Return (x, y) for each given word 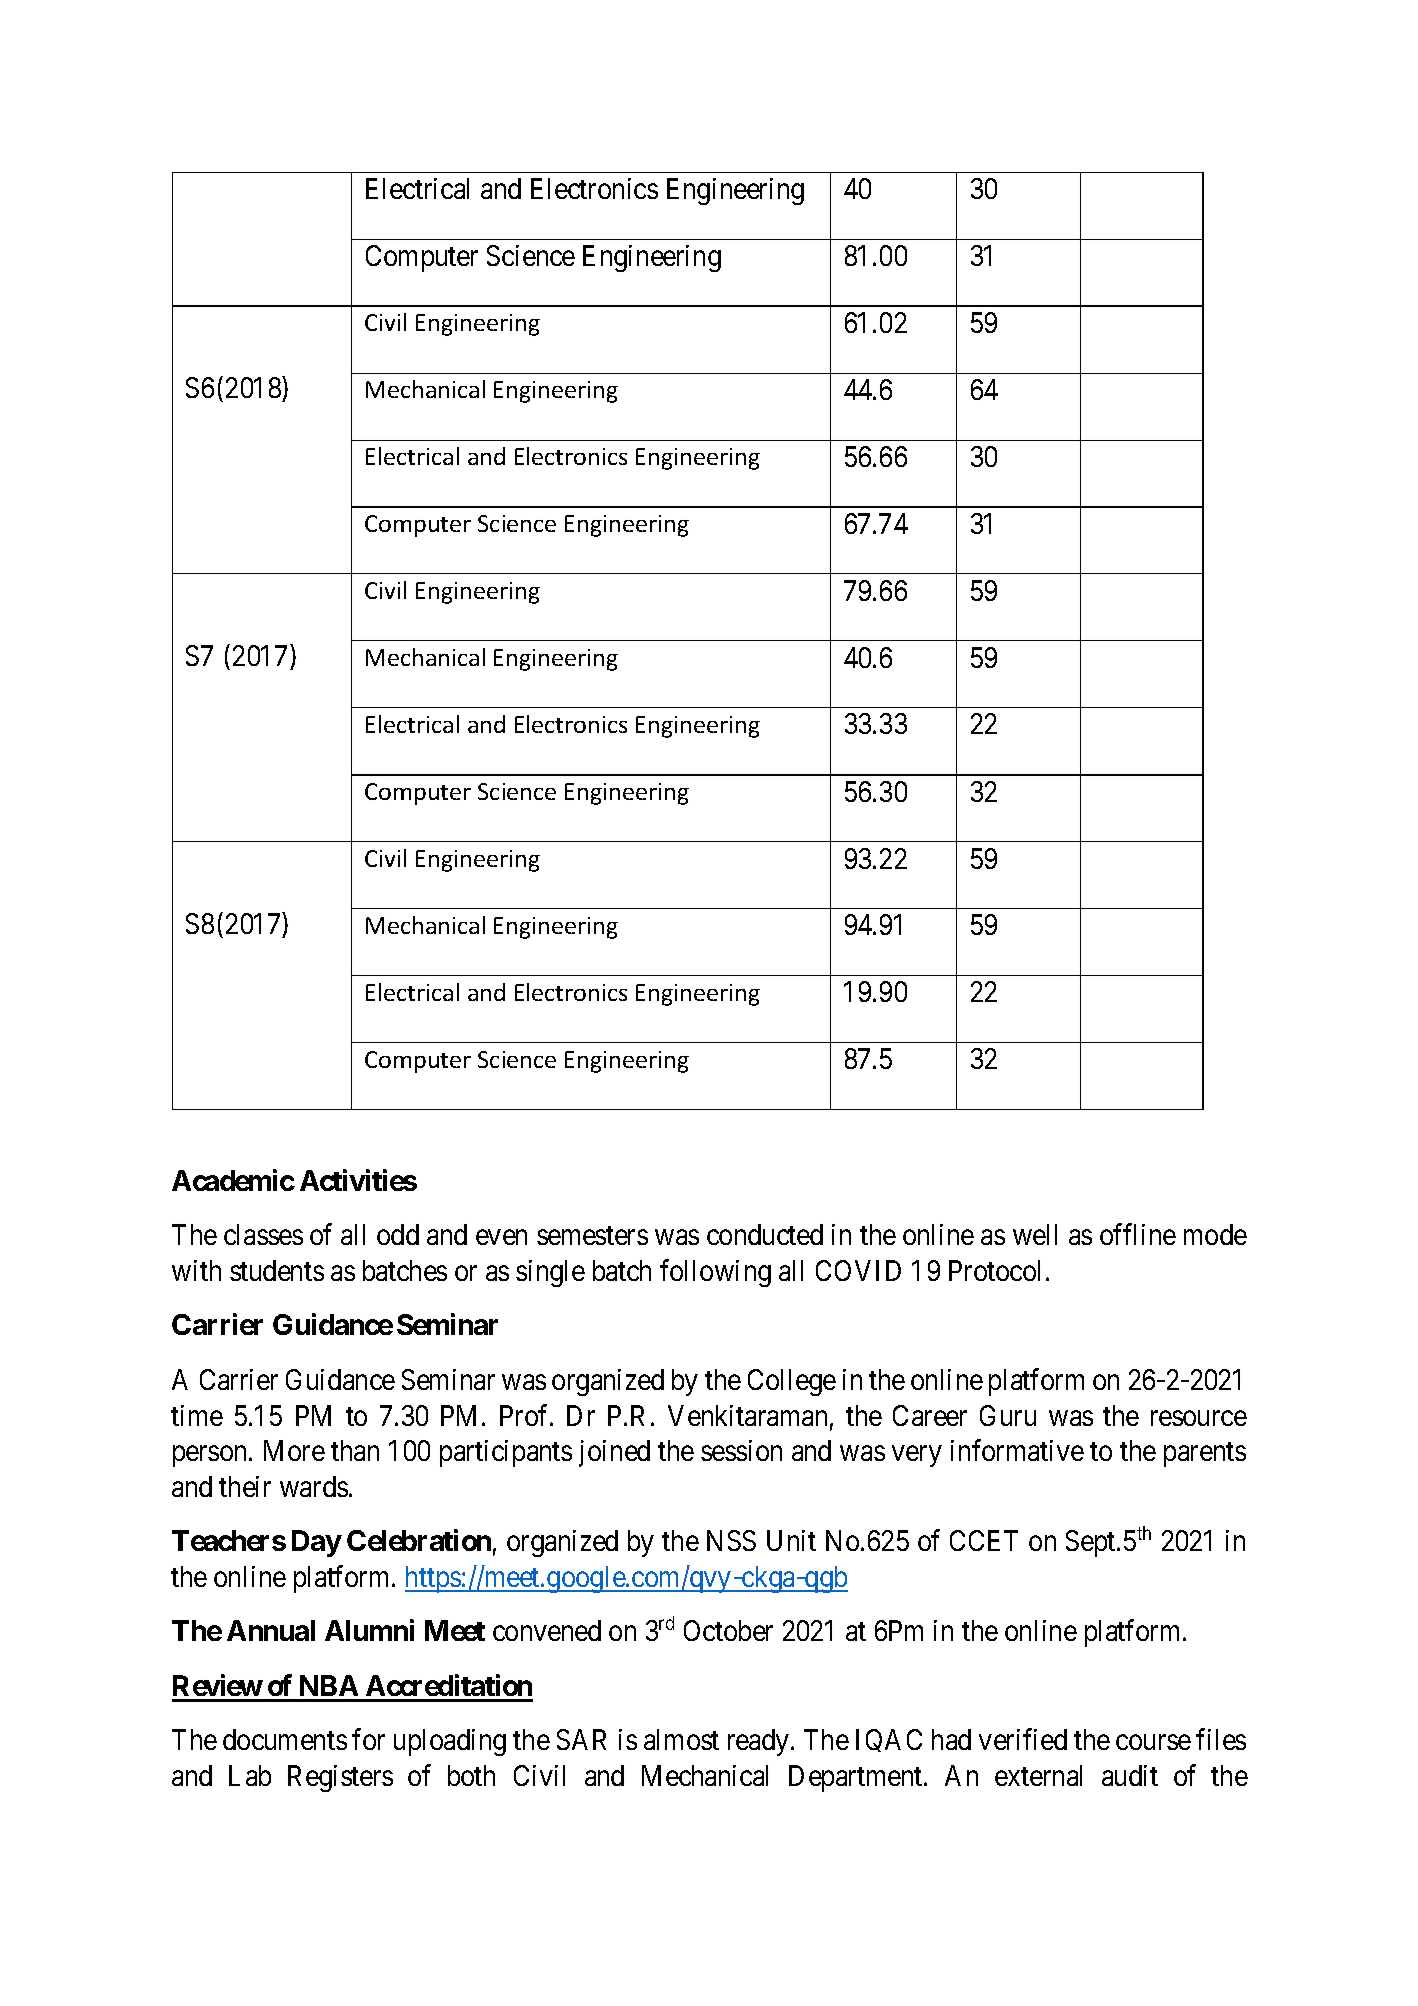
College (792, 1382)
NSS (731, 1540)
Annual (271, 1630)
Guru (1008, 1415)
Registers (340, 1778)
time (197, 1415)
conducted (765, 1234)
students (277, 1270)
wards (314, 1486)
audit (1130, 1775)
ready (758, 1742)
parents (1205, 1454)
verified (1023, 1739)
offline (1138, 1234)
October (728, 1630)
